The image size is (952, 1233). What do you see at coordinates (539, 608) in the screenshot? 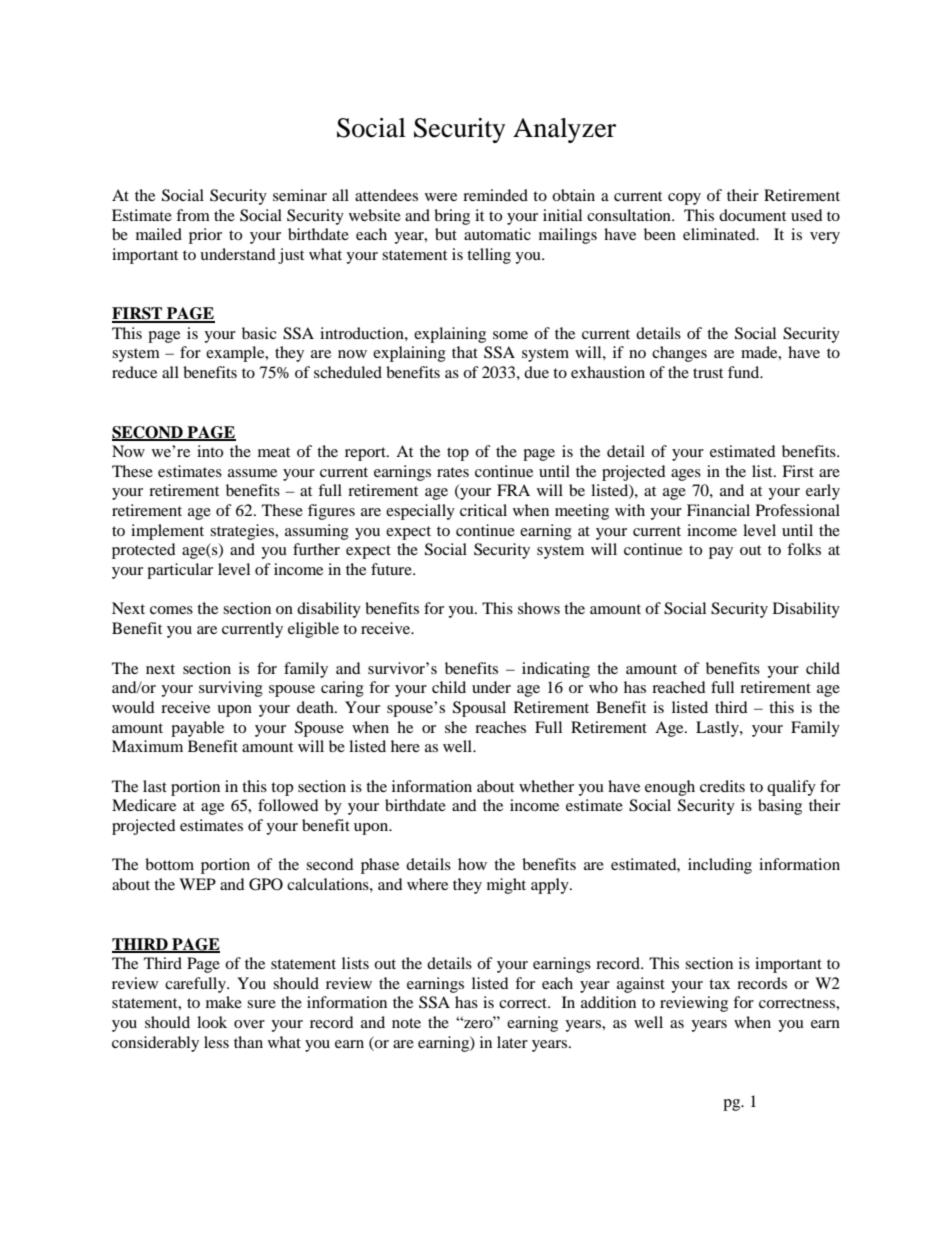
I see `shows` at bounding box center [539, 608].
